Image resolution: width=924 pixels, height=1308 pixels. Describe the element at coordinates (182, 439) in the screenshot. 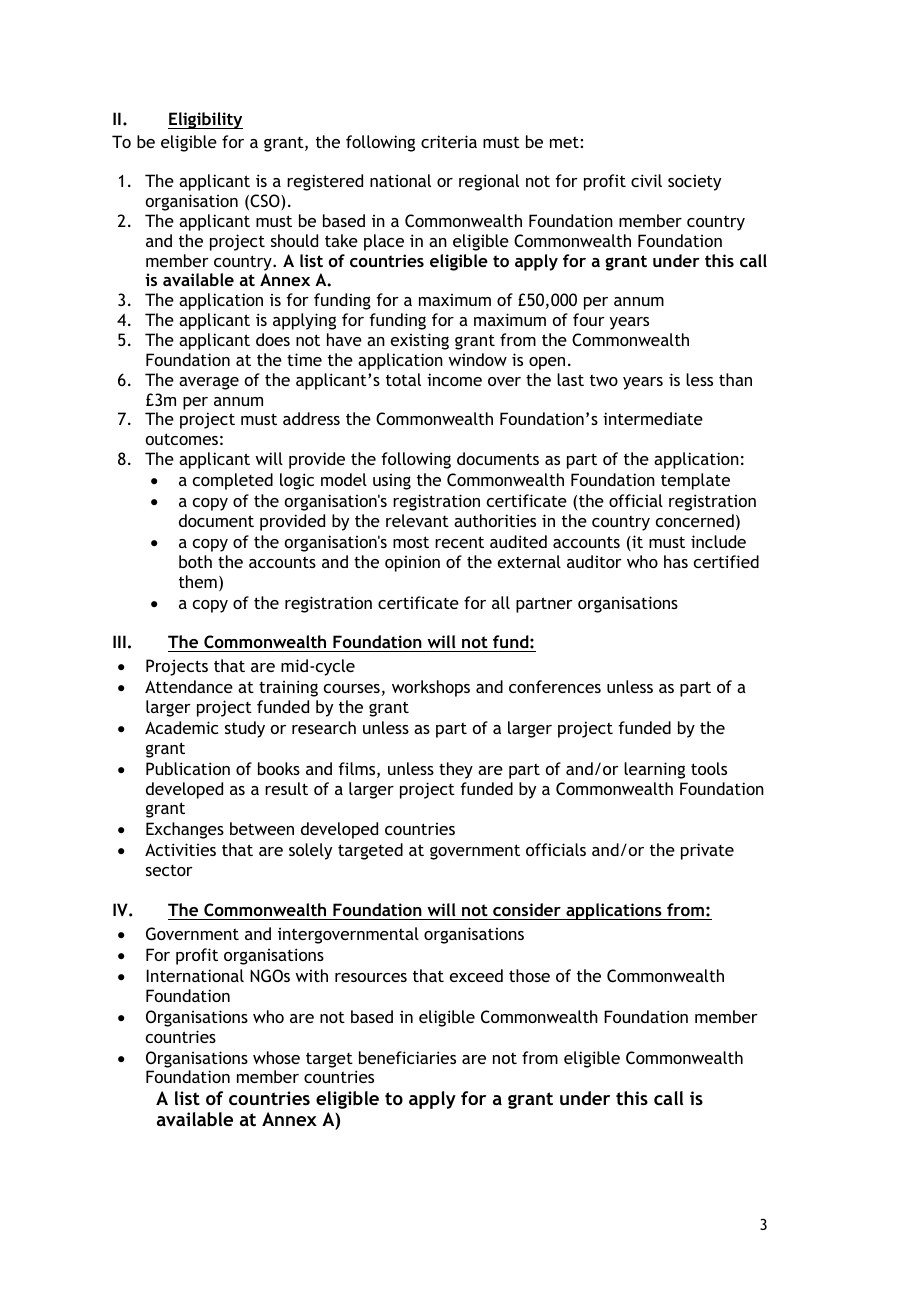

I see `outcomes` at that location.
